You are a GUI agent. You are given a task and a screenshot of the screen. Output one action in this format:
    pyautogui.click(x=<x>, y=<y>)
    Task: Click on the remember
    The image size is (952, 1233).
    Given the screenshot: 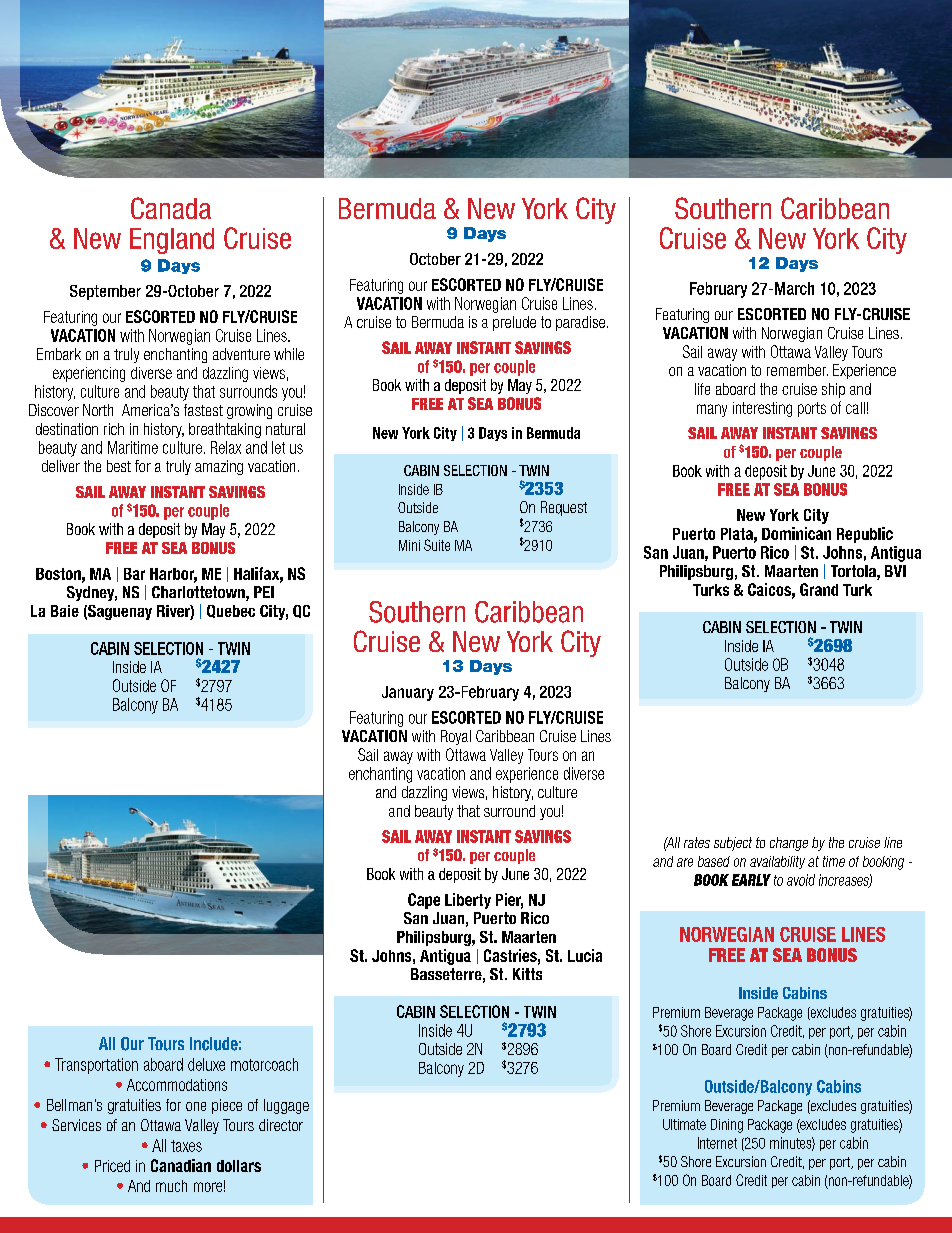 What is the action you would take?
    pyautogui.click(x=797, y=370)
